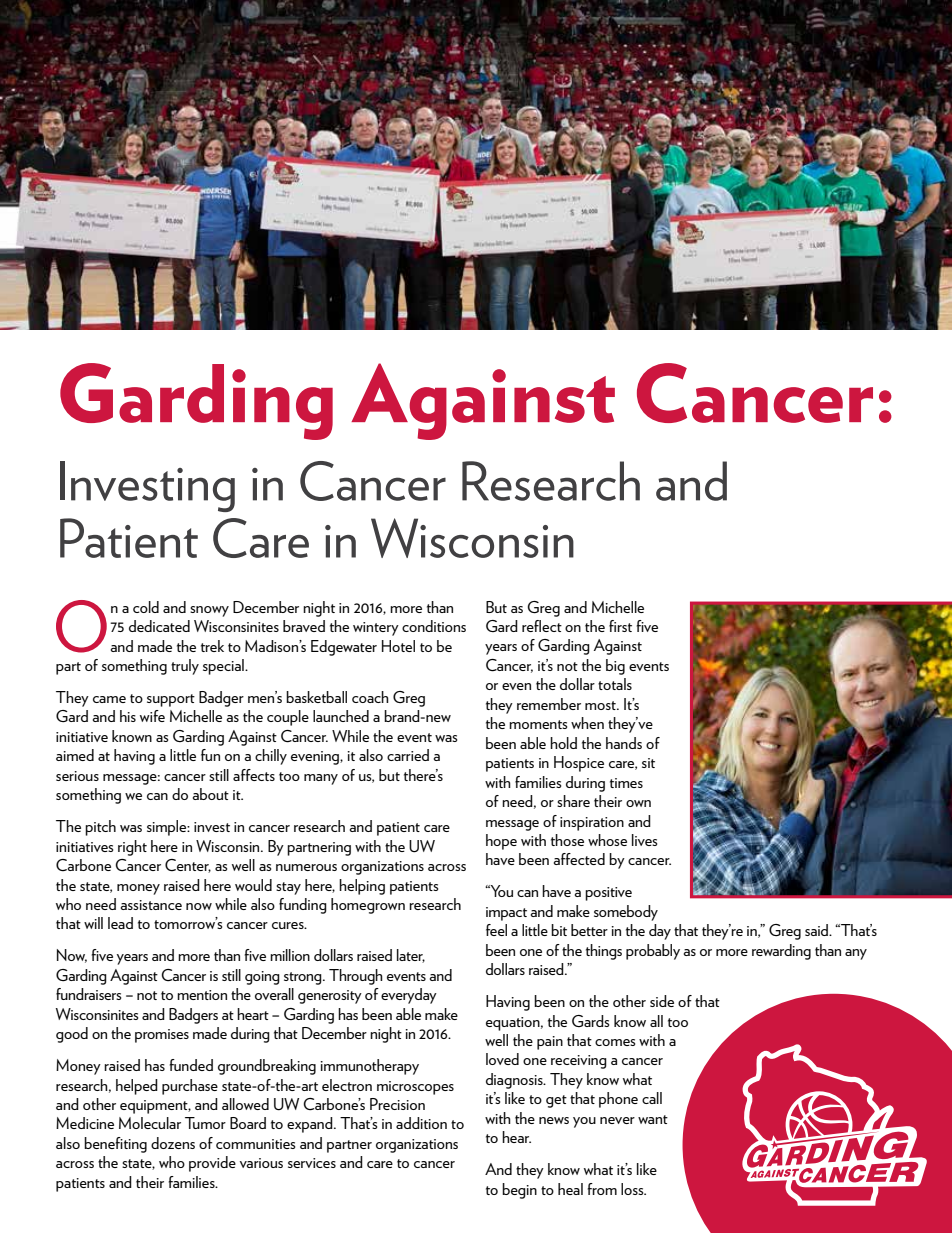 This page has height=1233, width=952. I want to click on loss, so click(633, 1189).
